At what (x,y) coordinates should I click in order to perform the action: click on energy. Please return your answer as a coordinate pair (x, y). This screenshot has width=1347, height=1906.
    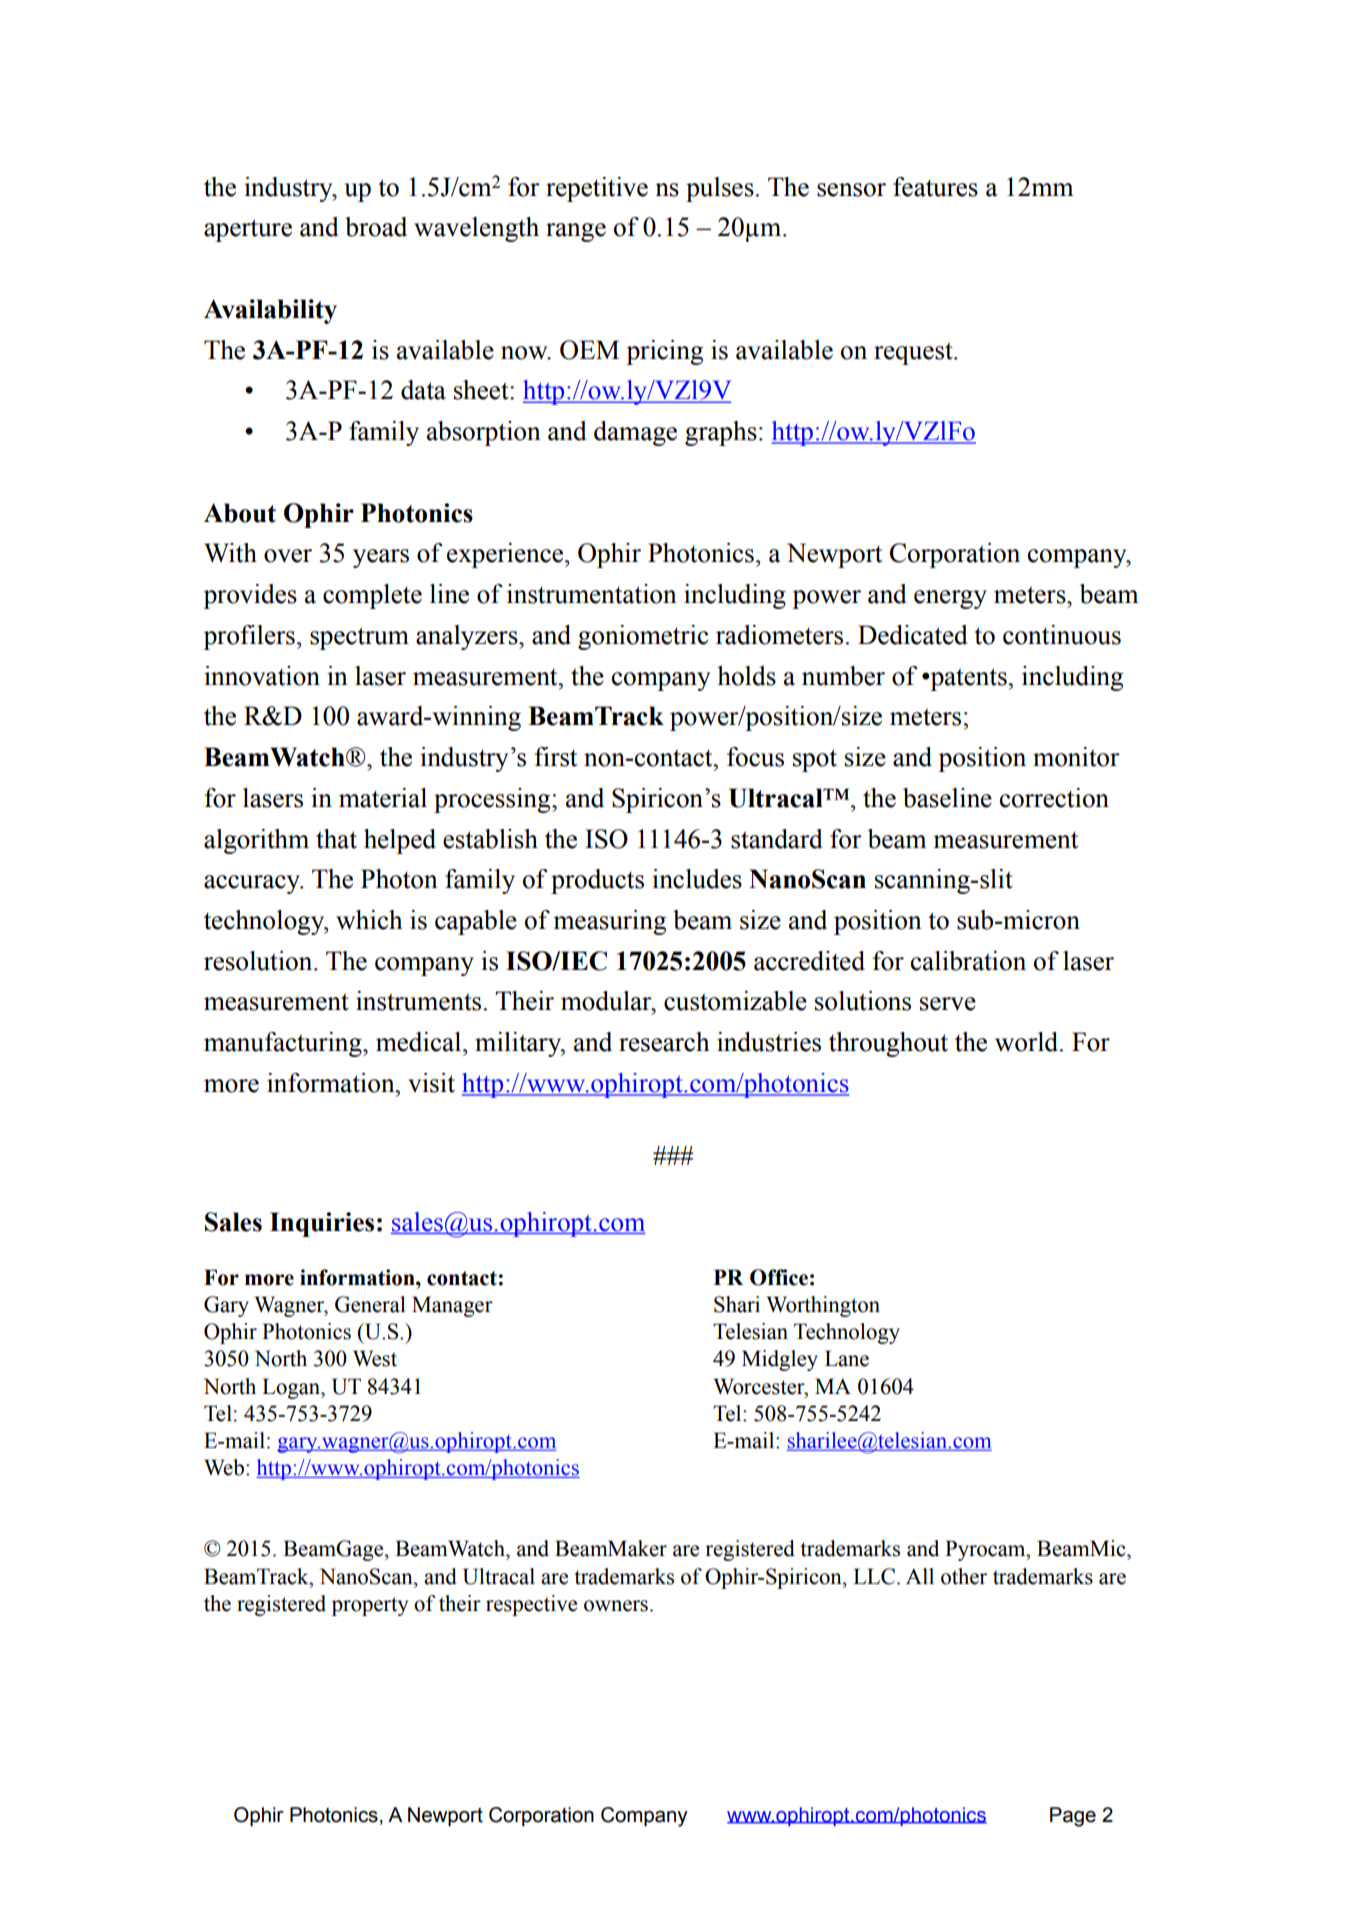
    Looking at the image, I should click on (950, 599).
